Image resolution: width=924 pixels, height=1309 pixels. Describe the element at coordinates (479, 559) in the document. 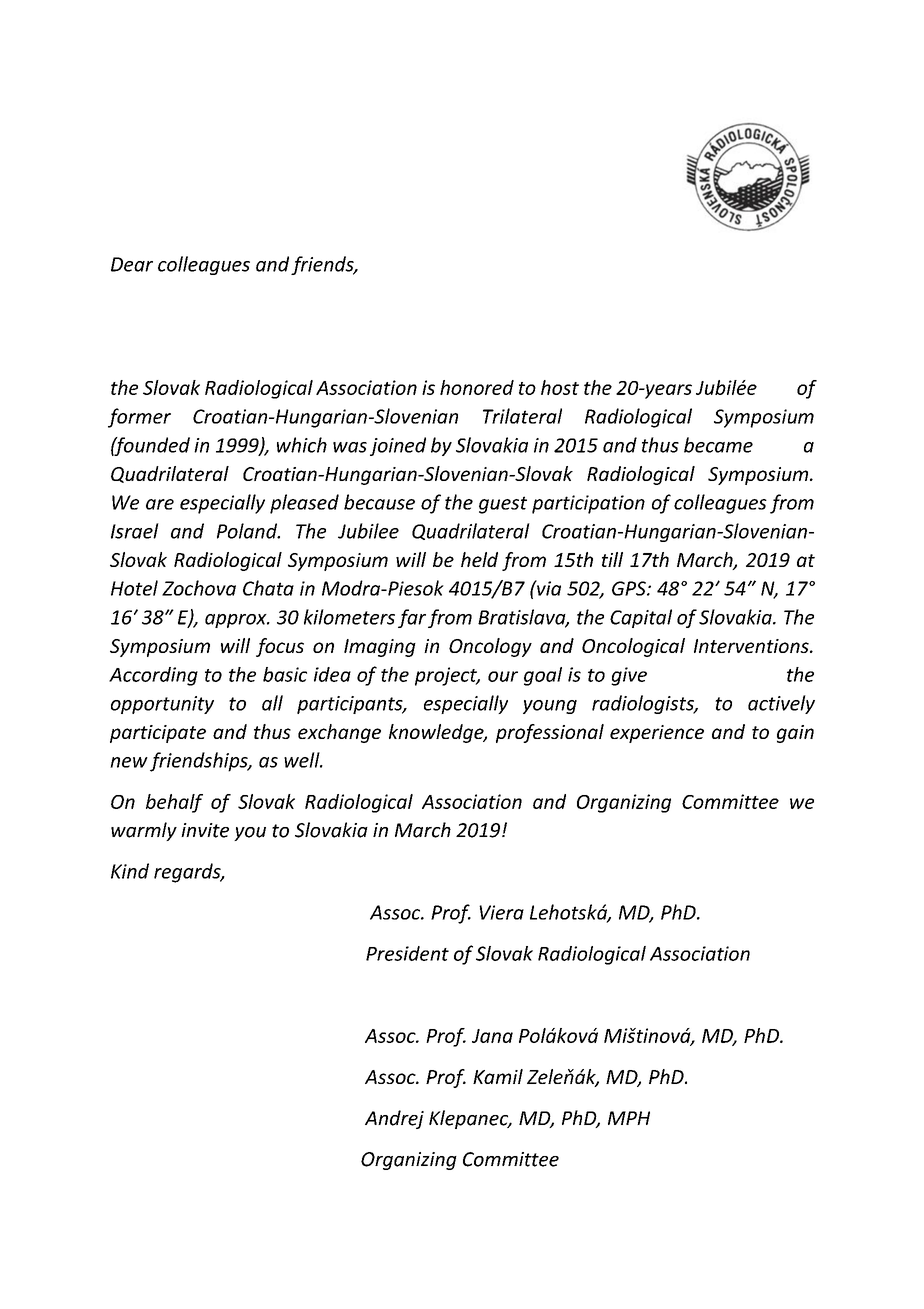

I see `held` at that location.
